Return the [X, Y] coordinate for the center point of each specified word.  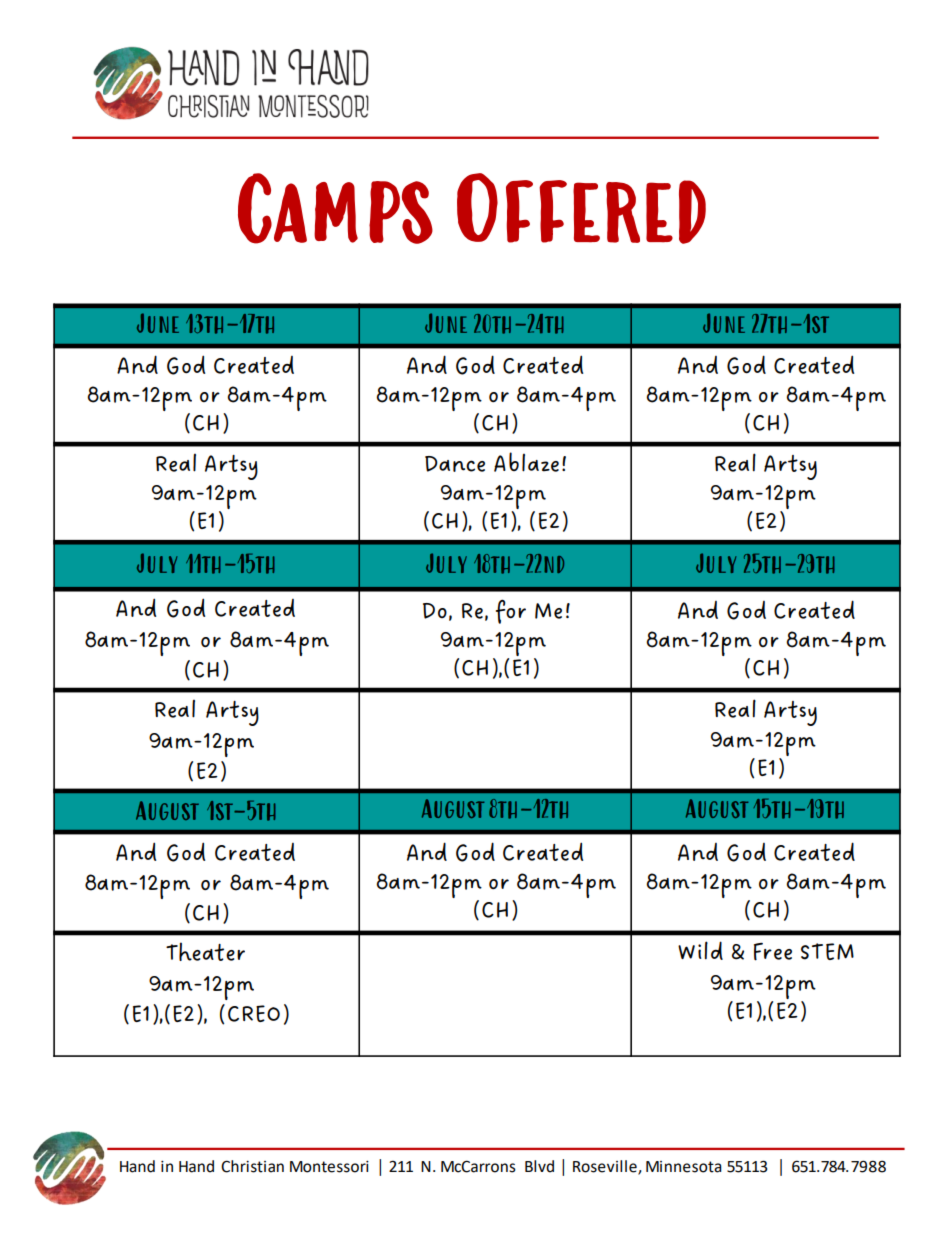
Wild [700, 950]
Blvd [539, 1166]
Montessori [329, 1167]
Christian [252, 1166]
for [511, 611]
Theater [205, 951]
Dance [455, 464]
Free [773, 952]
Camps [335, 208]
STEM [827, 951]
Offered [581, 208]
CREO [254, 1013]
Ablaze [526, 462]
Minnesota [684, 1167]
